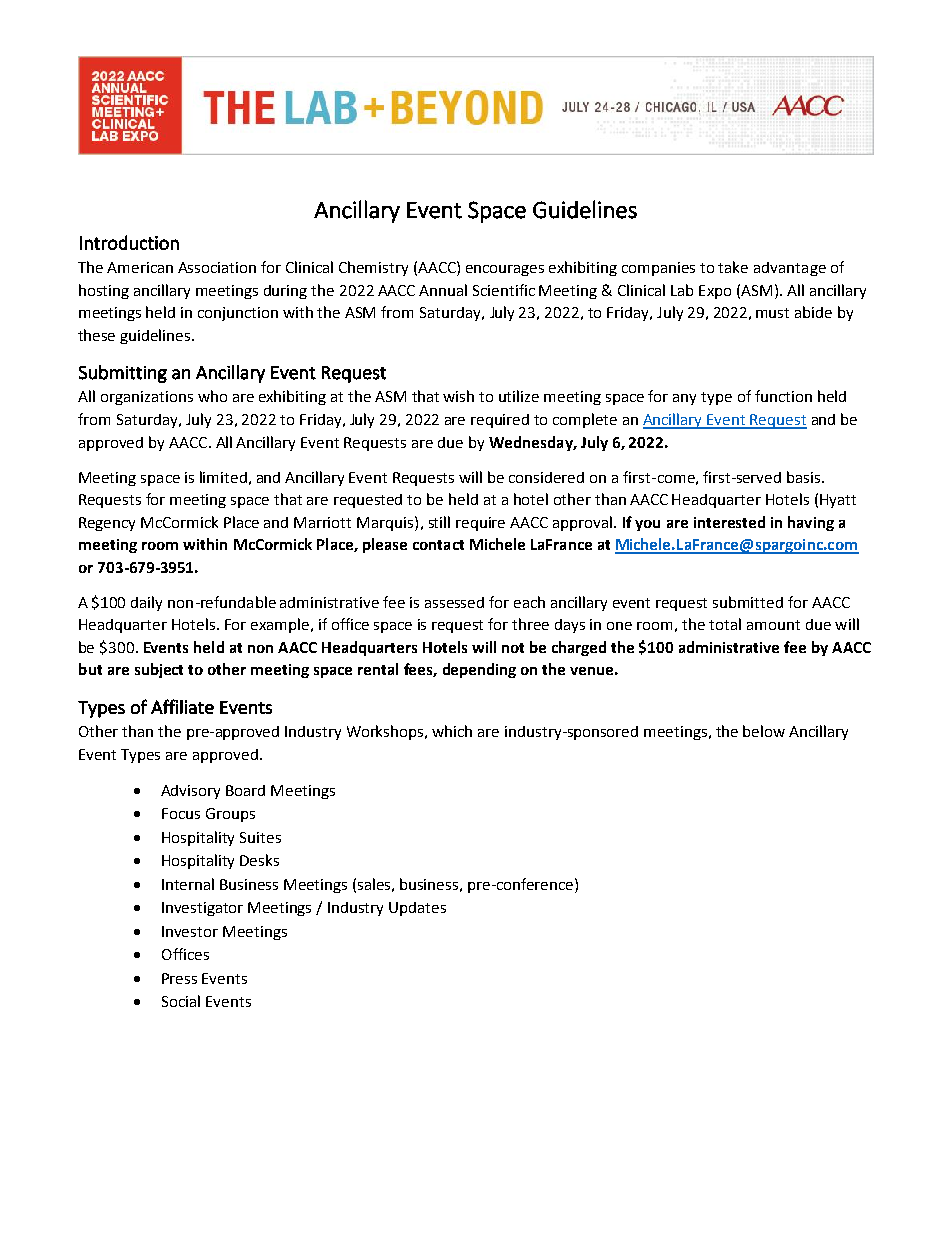 This screenshot has width=952, height=1233. I want to click on wish, so click(458, 396).
